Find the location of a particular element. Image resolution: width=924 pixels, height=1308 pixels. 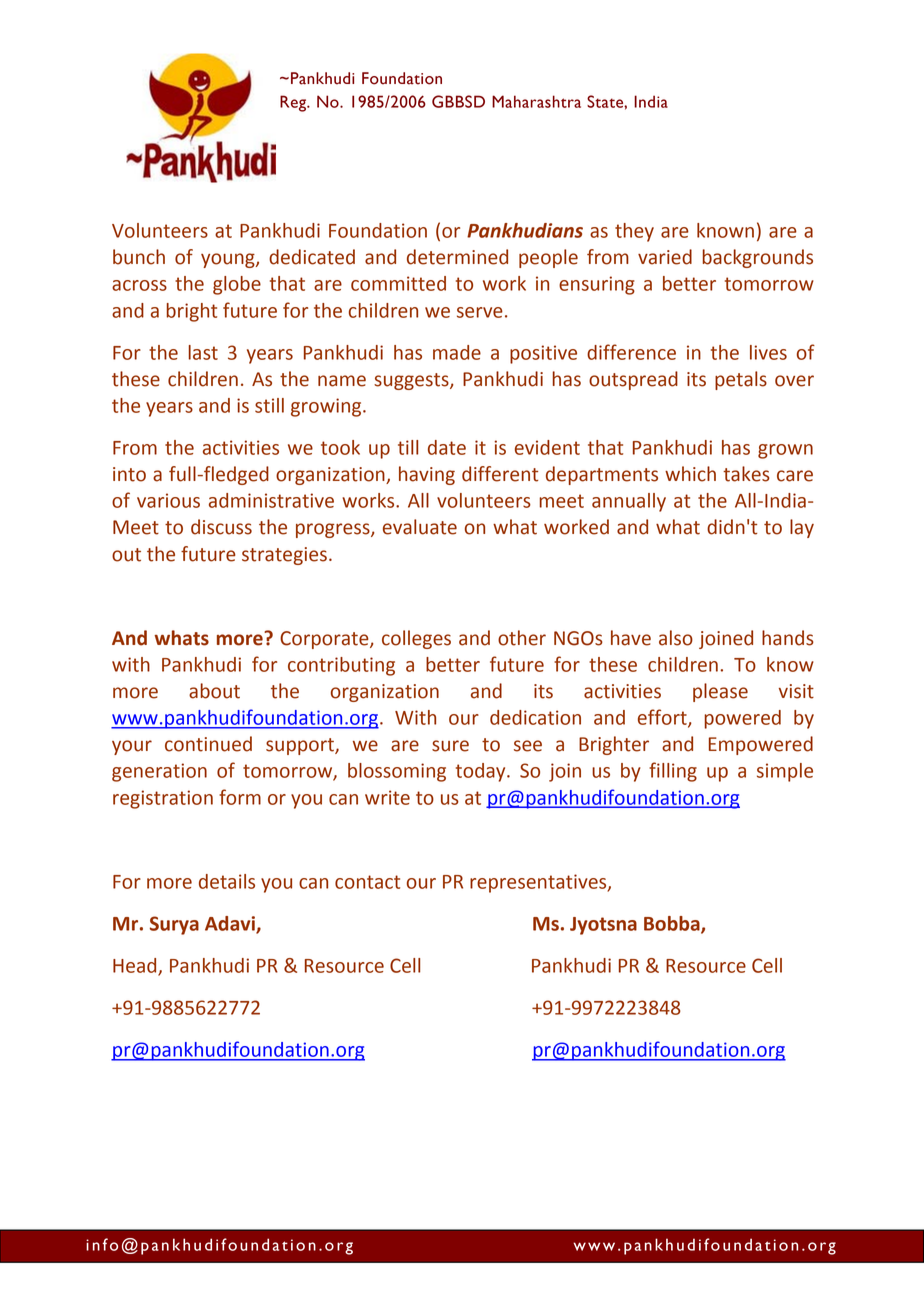

Surya is located at coordinates (174, 925).
